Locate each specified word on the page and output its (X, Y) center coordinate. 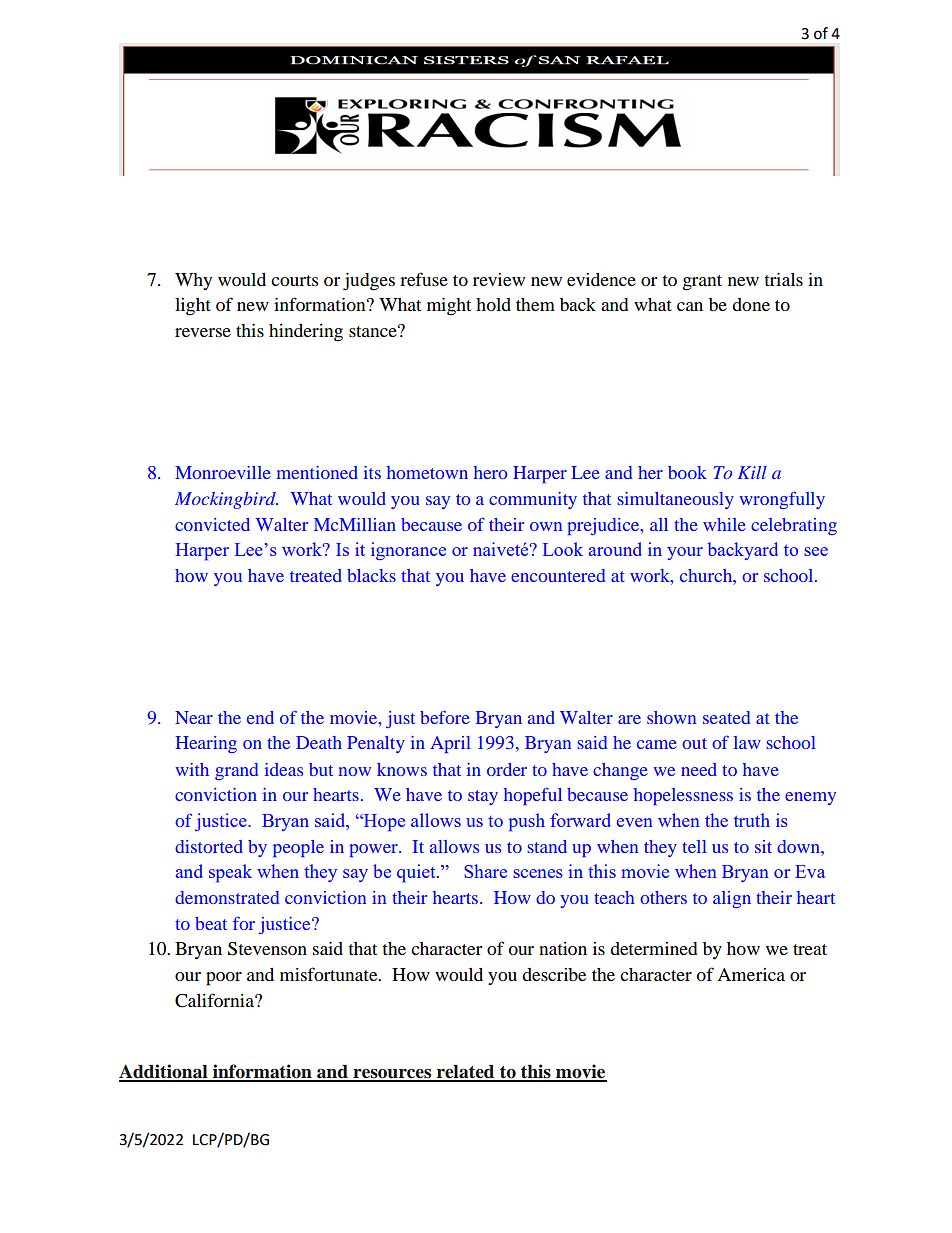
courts (294, 280)
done (751, 304)
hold (493, 304)
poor (224, 979)
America (751, 974)
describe (554, 974)
